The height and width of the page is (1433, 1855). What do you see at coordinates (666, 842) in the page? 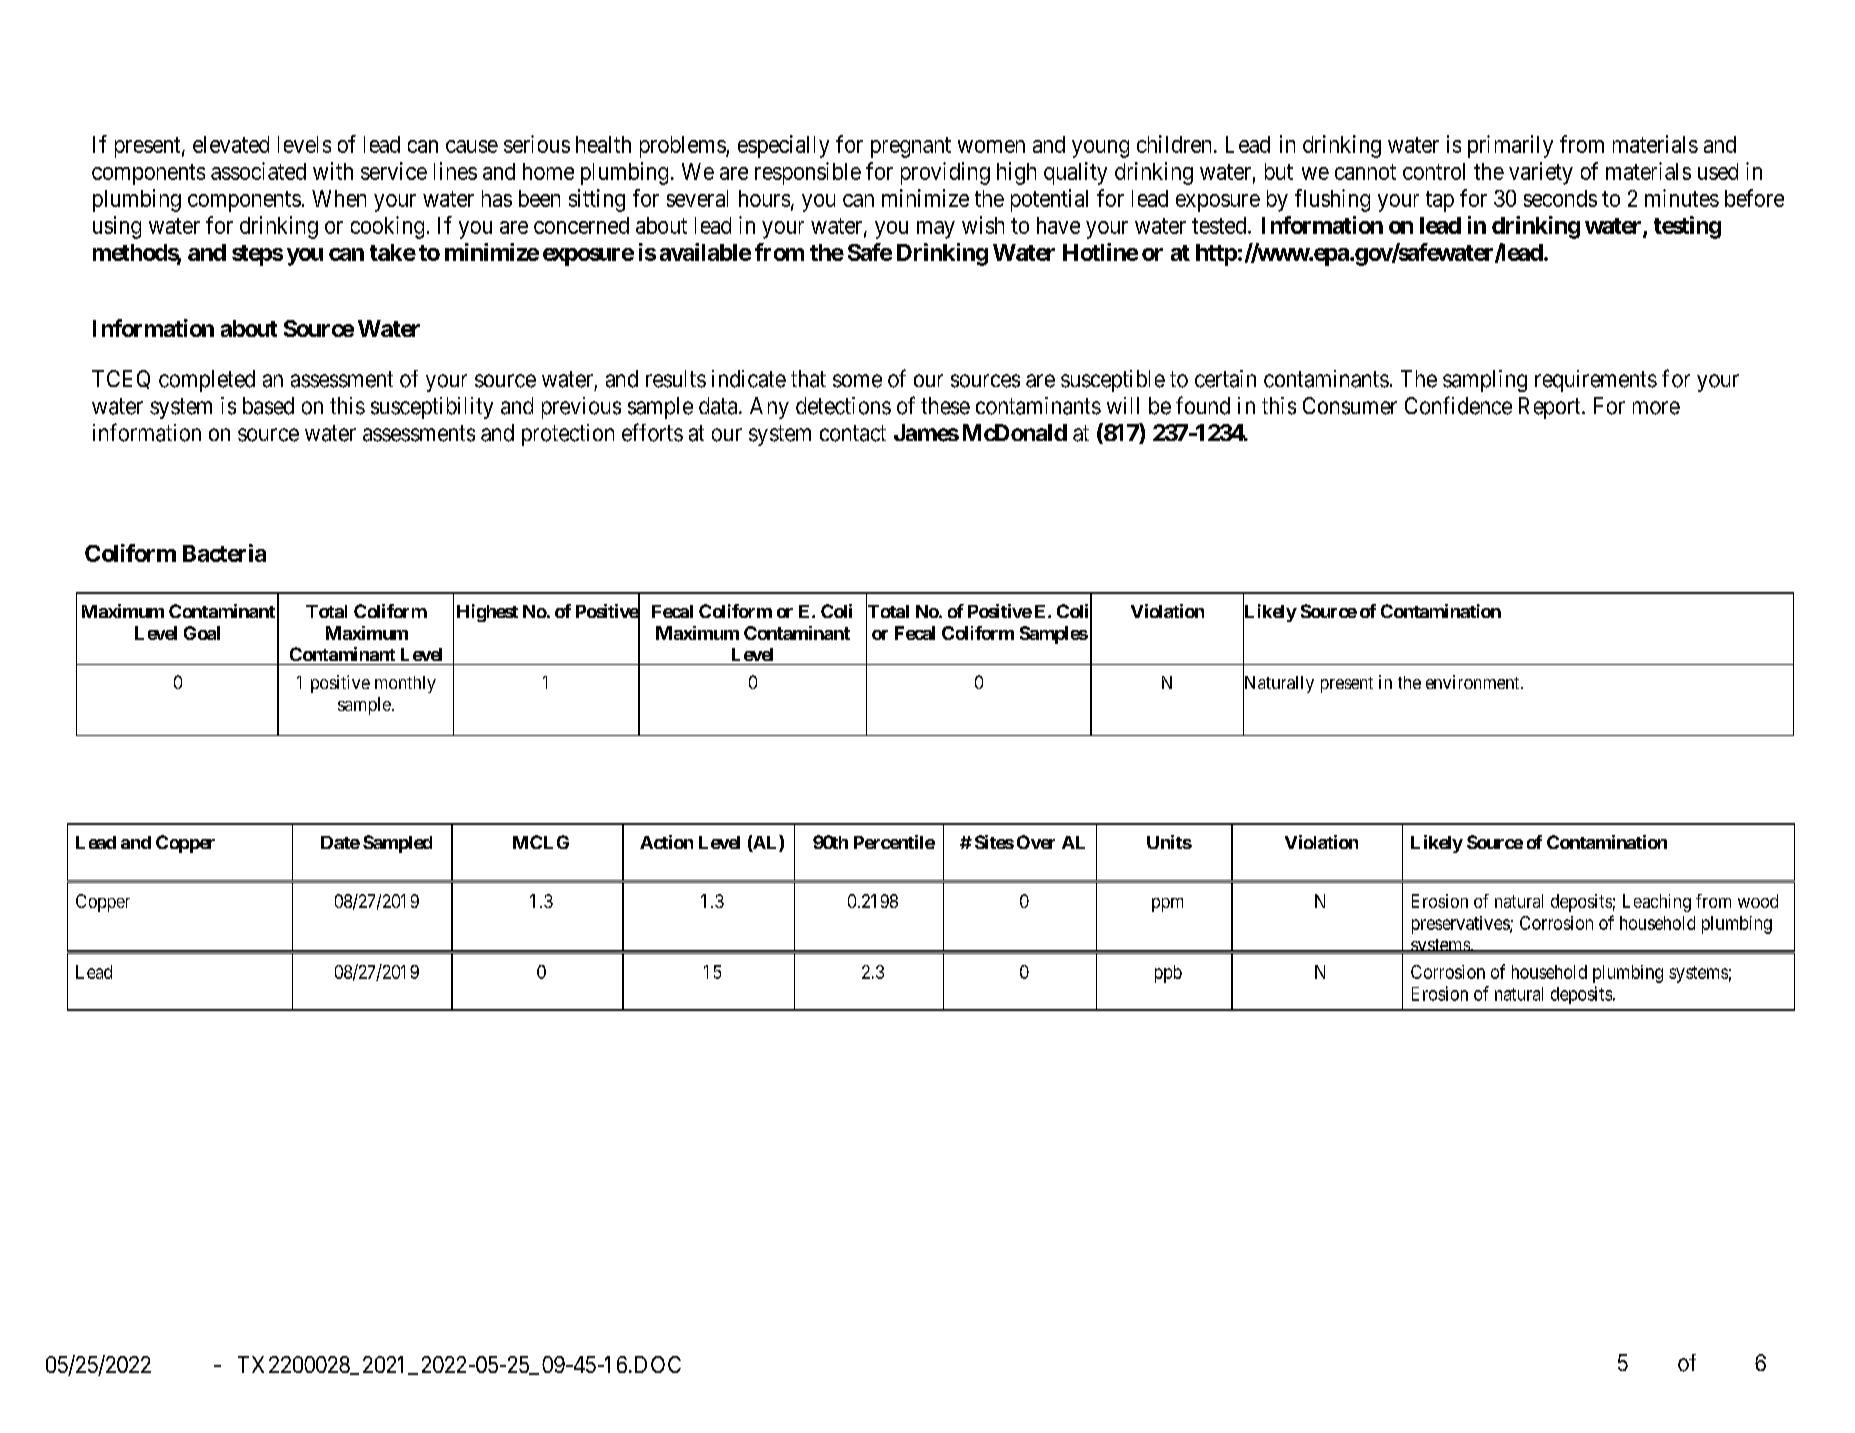
I see `Action` at bounding box center [666, 842].
